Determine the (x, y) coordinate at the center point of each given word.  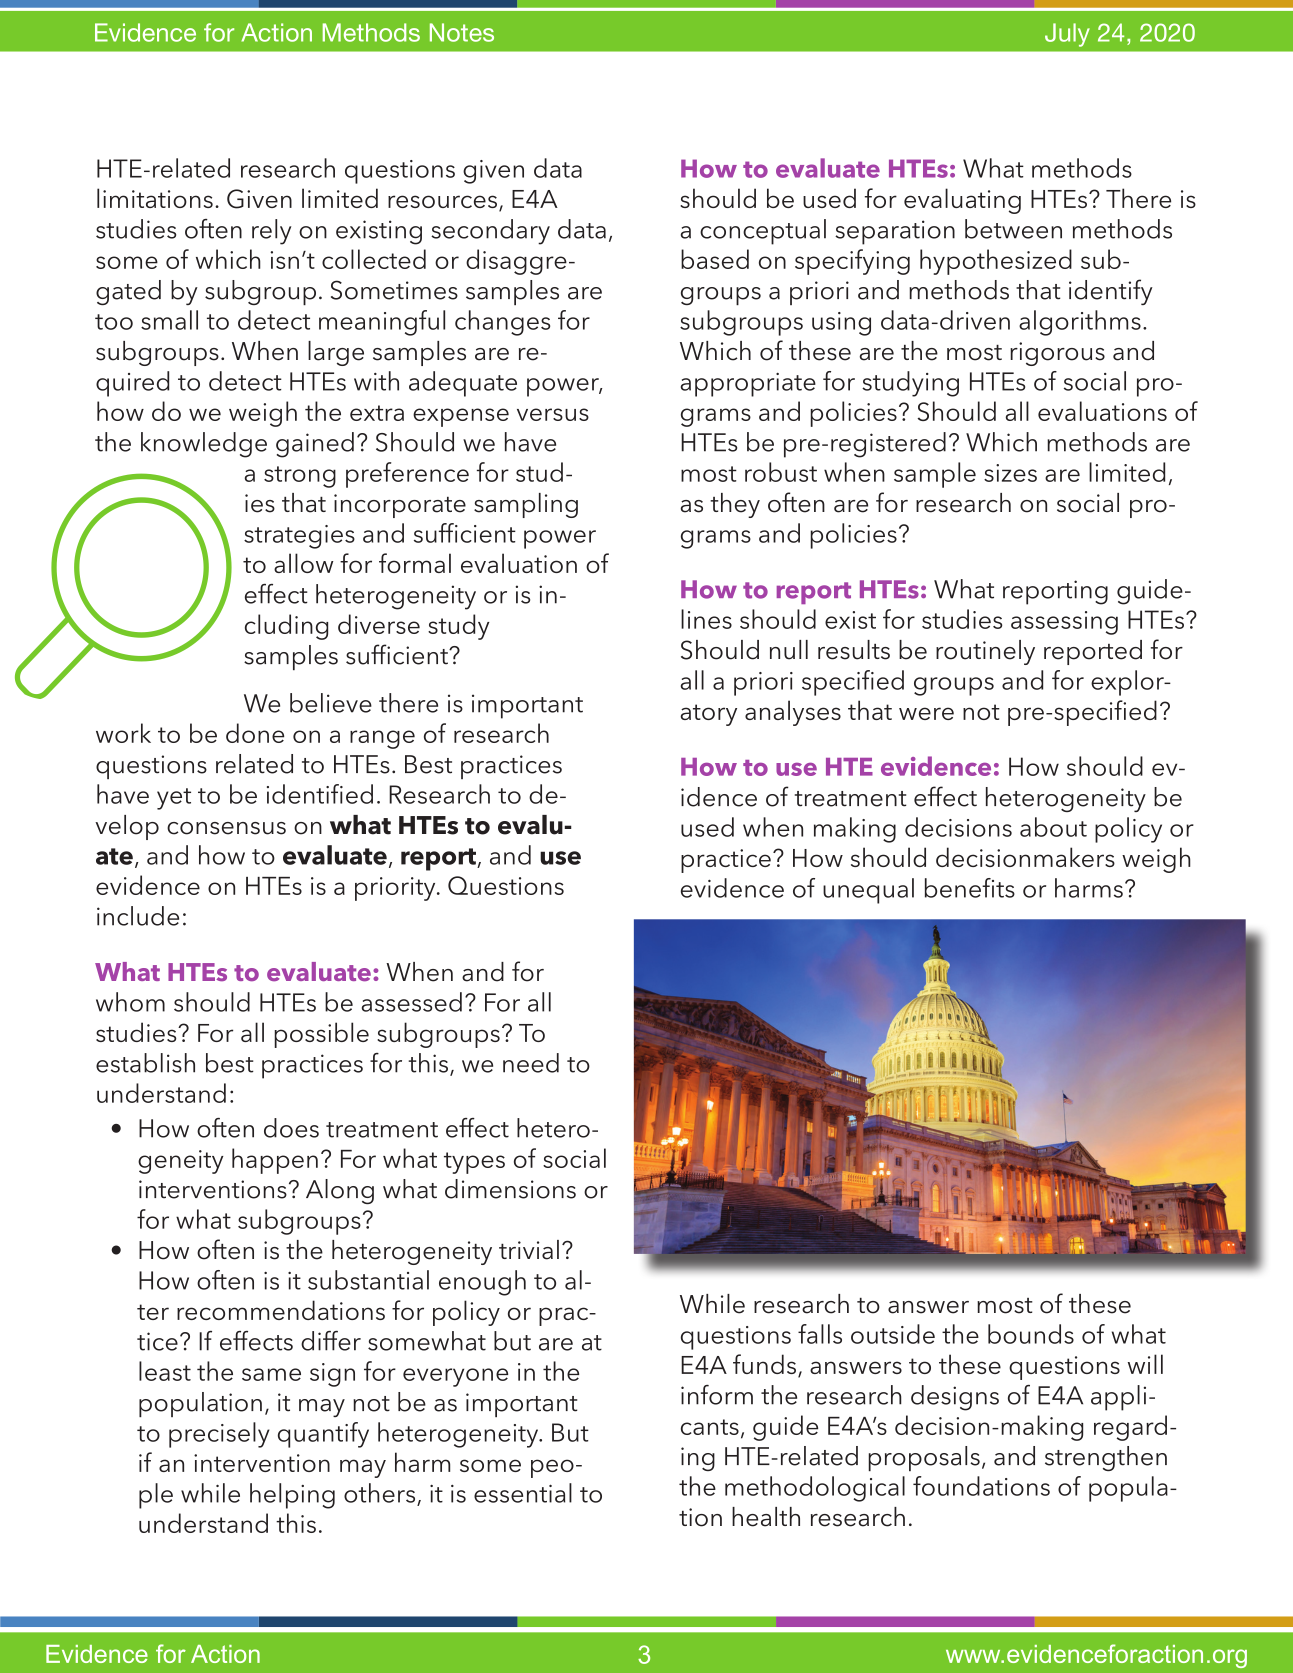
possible (321, 1035)
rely (271, 232)
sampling (526, 505)
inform (717, 1395)
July (1067, 35)
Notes (462, 32)
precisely (219, 1435)
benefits (970, 888)
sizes (1010, 473)
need (531, 1063)
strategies (299, 537)
